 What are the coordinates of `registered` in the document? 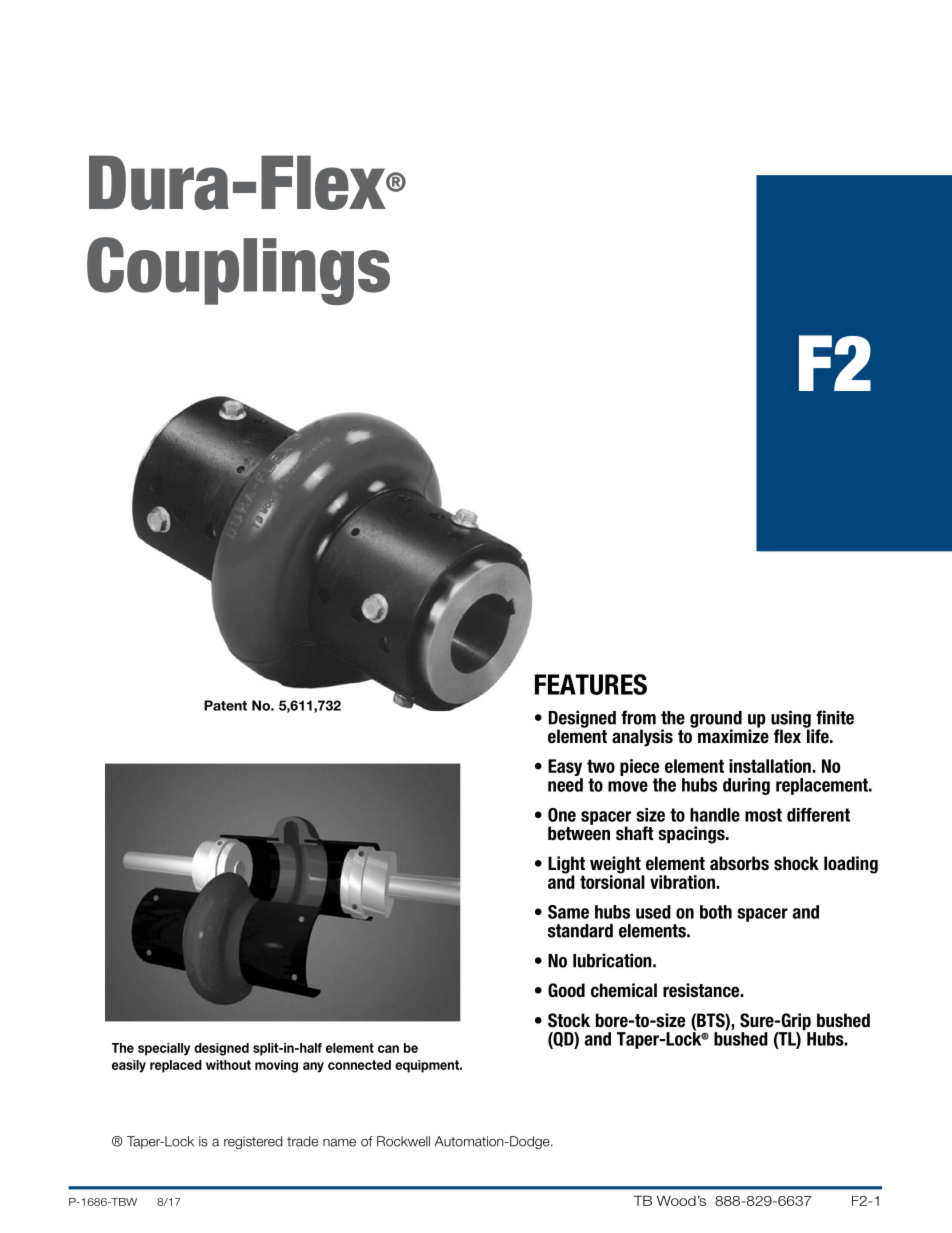 It's located at (253, 1142).
